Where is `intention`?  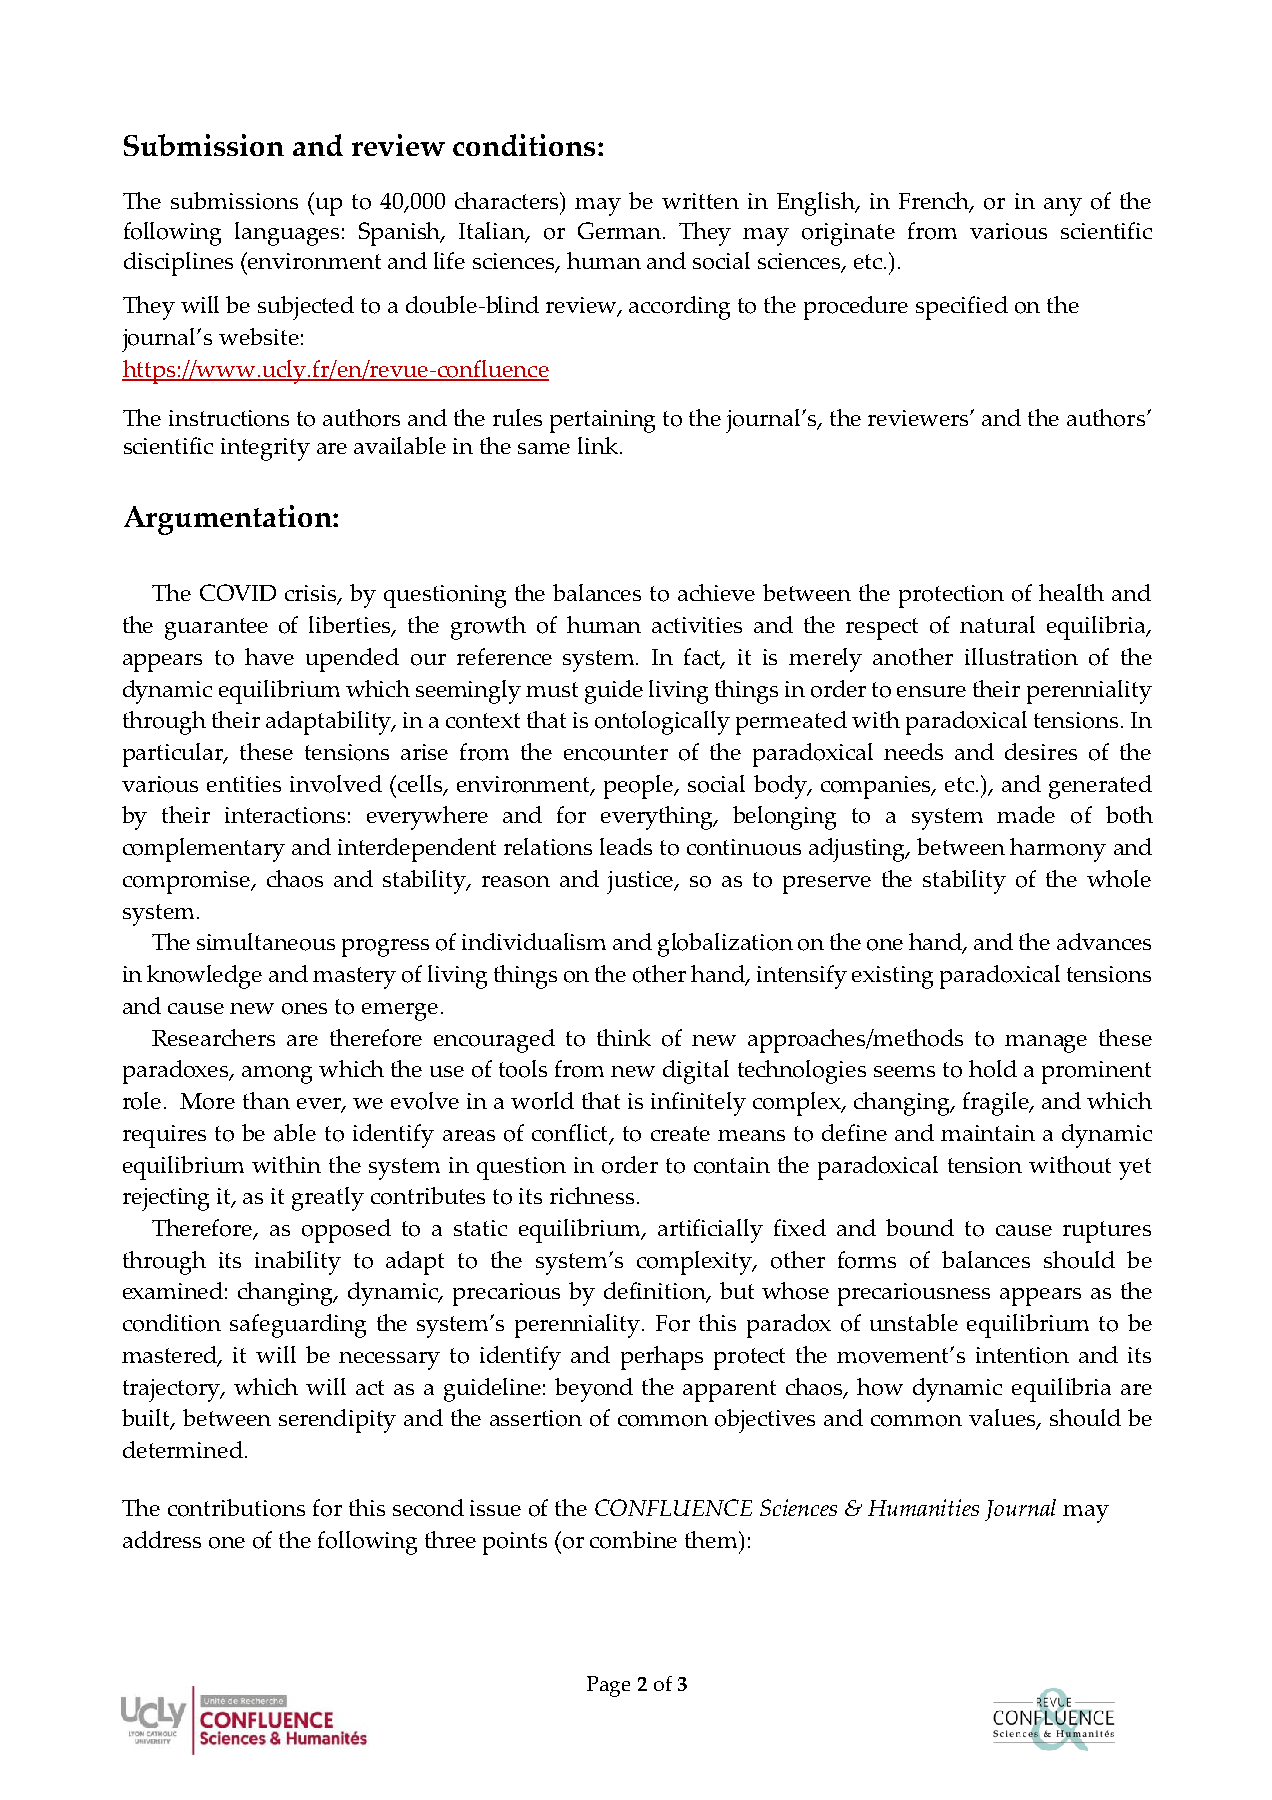 intention is located at coordinates (1022, 1355).
